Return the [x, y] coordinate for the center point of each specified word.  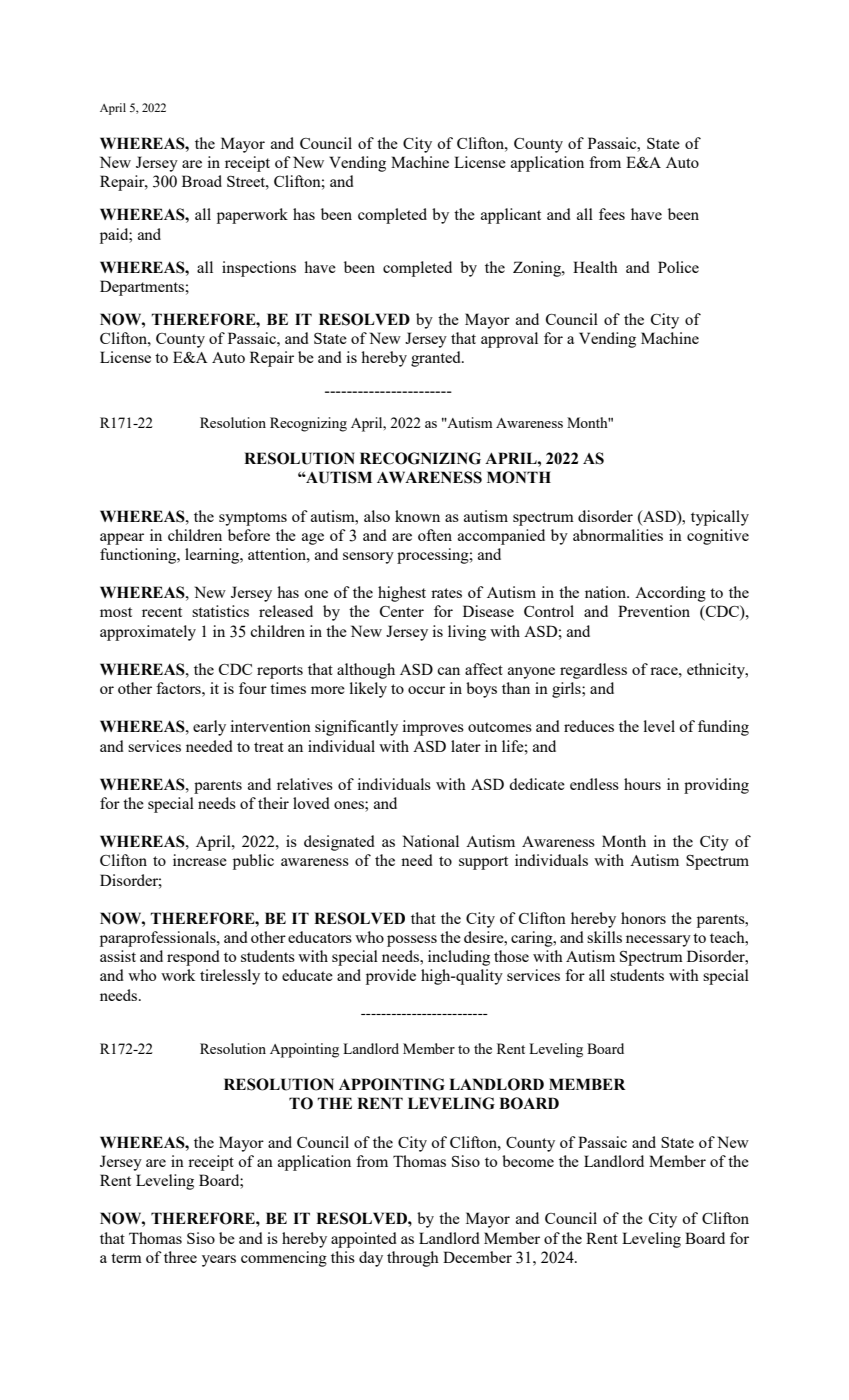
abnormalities [618, 535]
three [180, 1257]
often [435, 535]
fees [612, 214]
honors [643, 918]
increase [200, 860]
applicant [511, 216]
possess [412, 941]
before [249, 535]
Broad [202, 181]
